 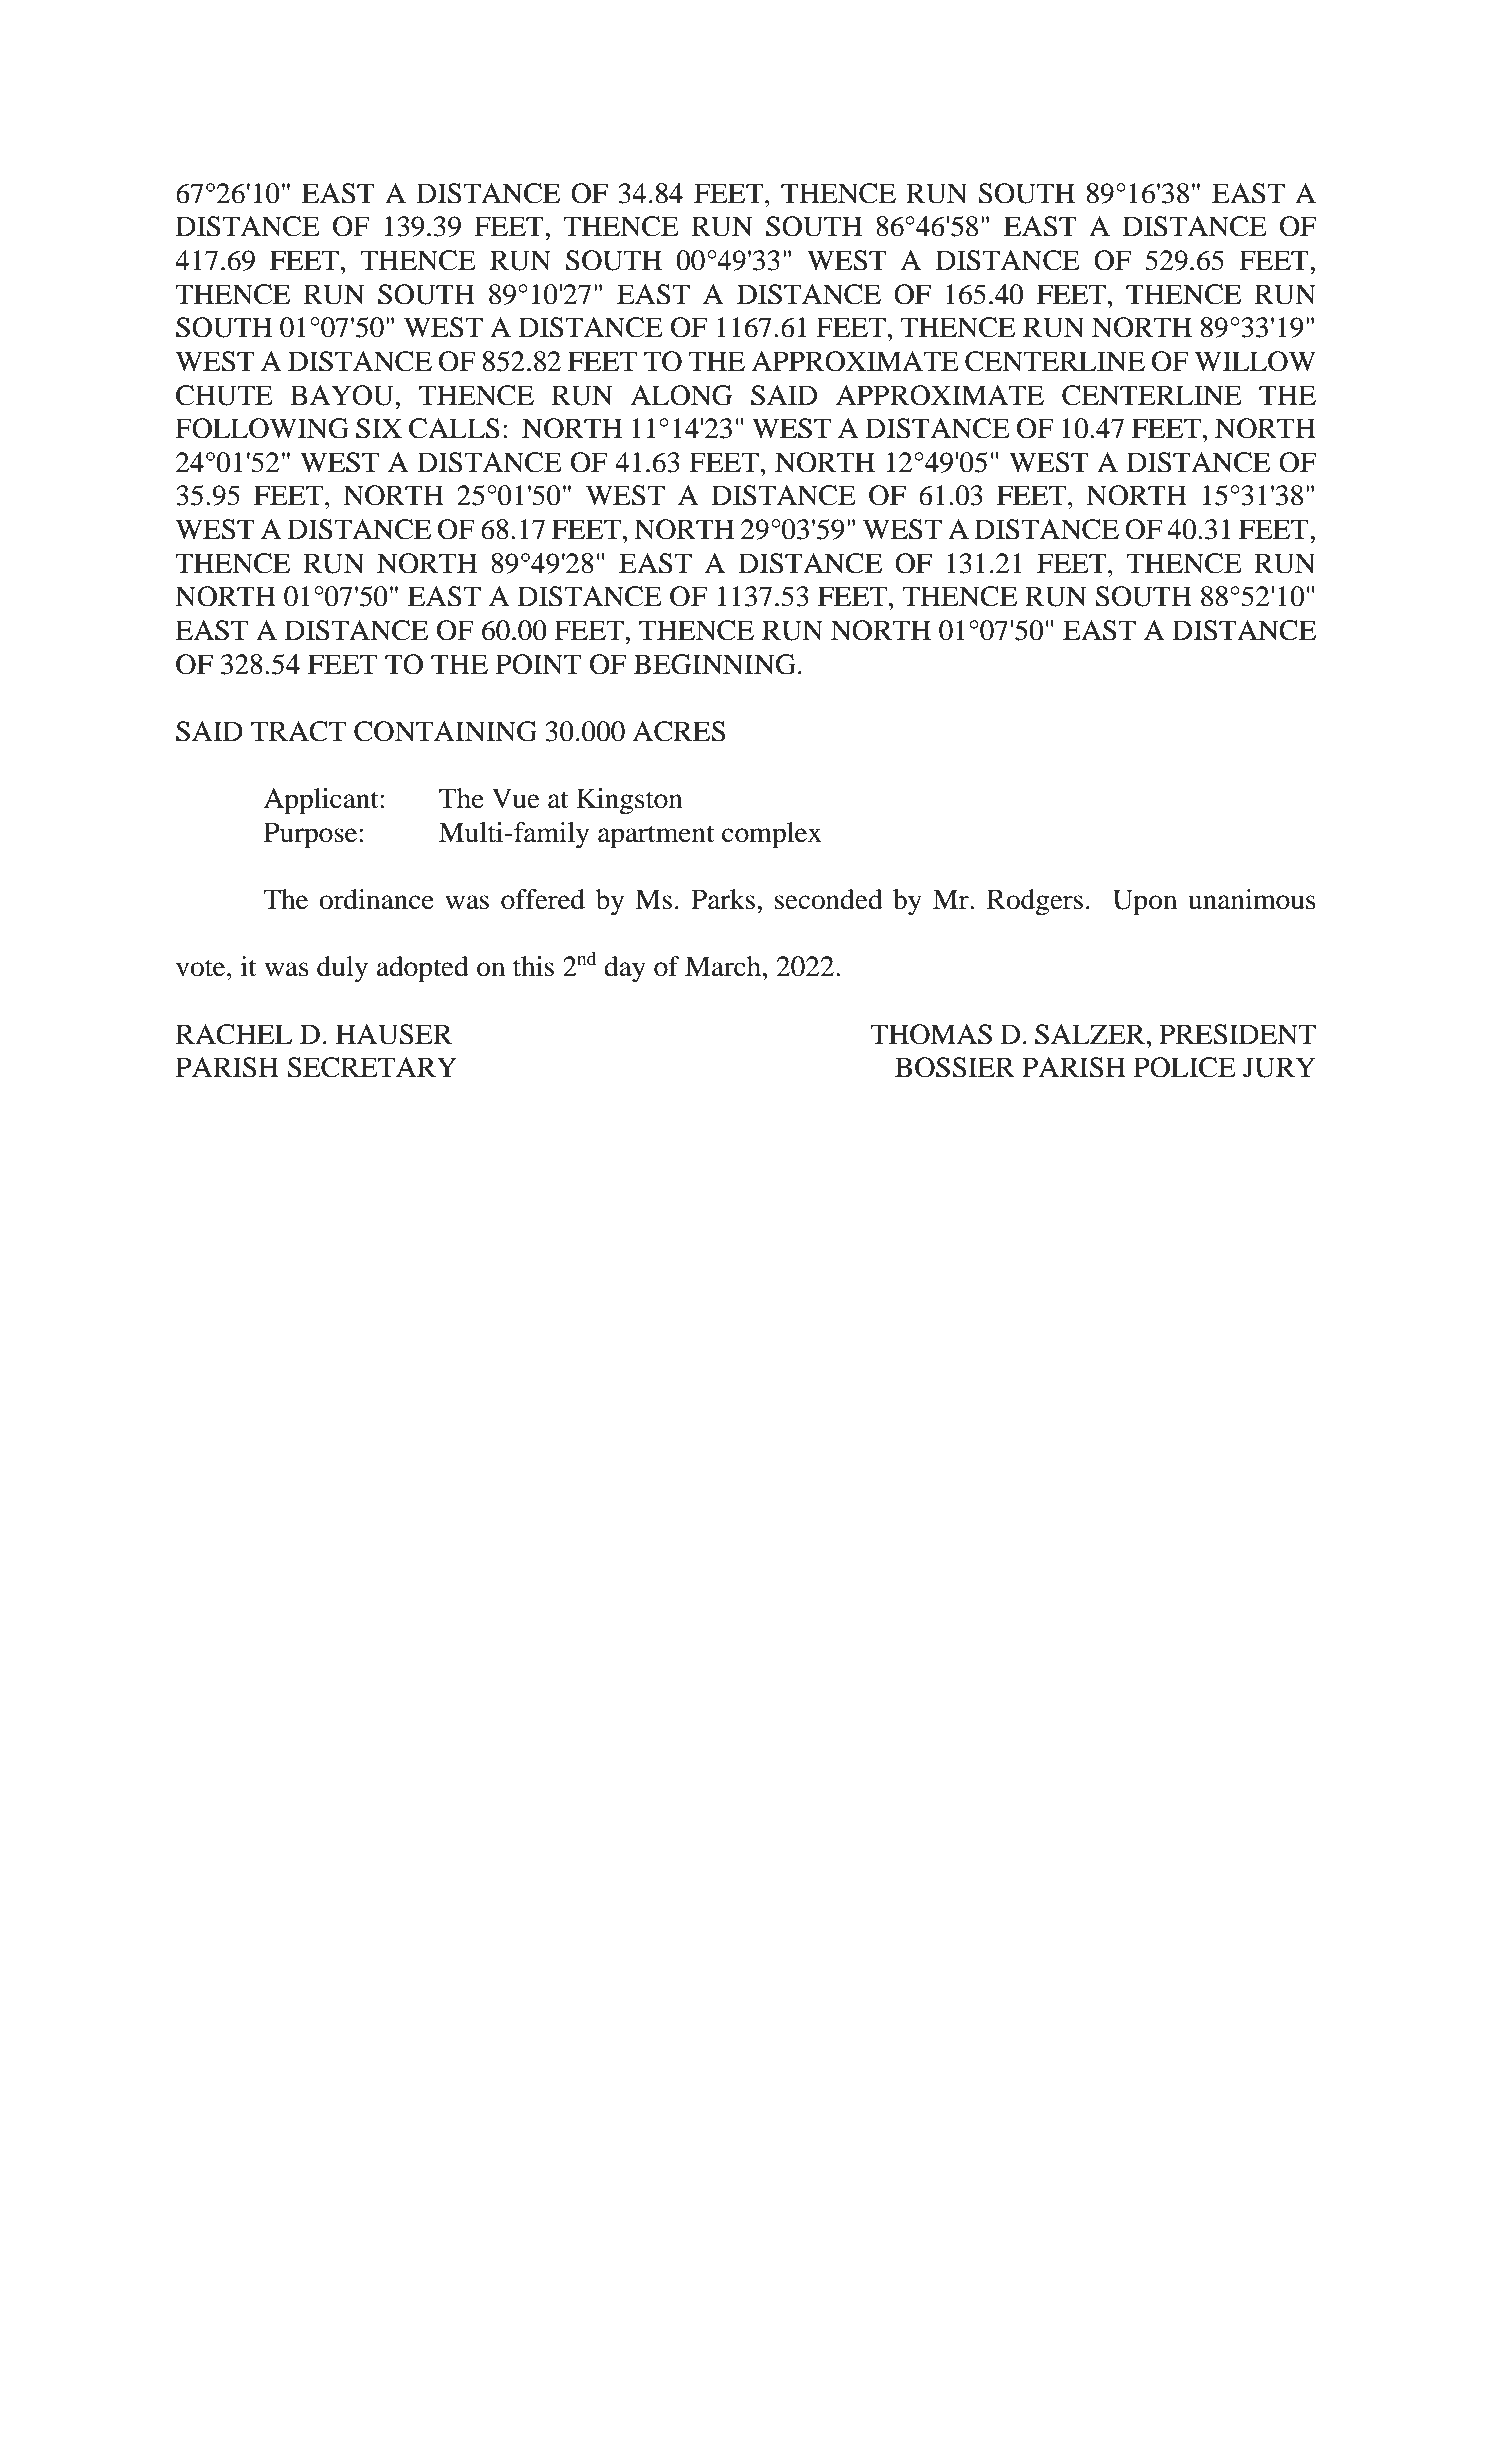 I want to click on complex, so click(x=772, y=835).
